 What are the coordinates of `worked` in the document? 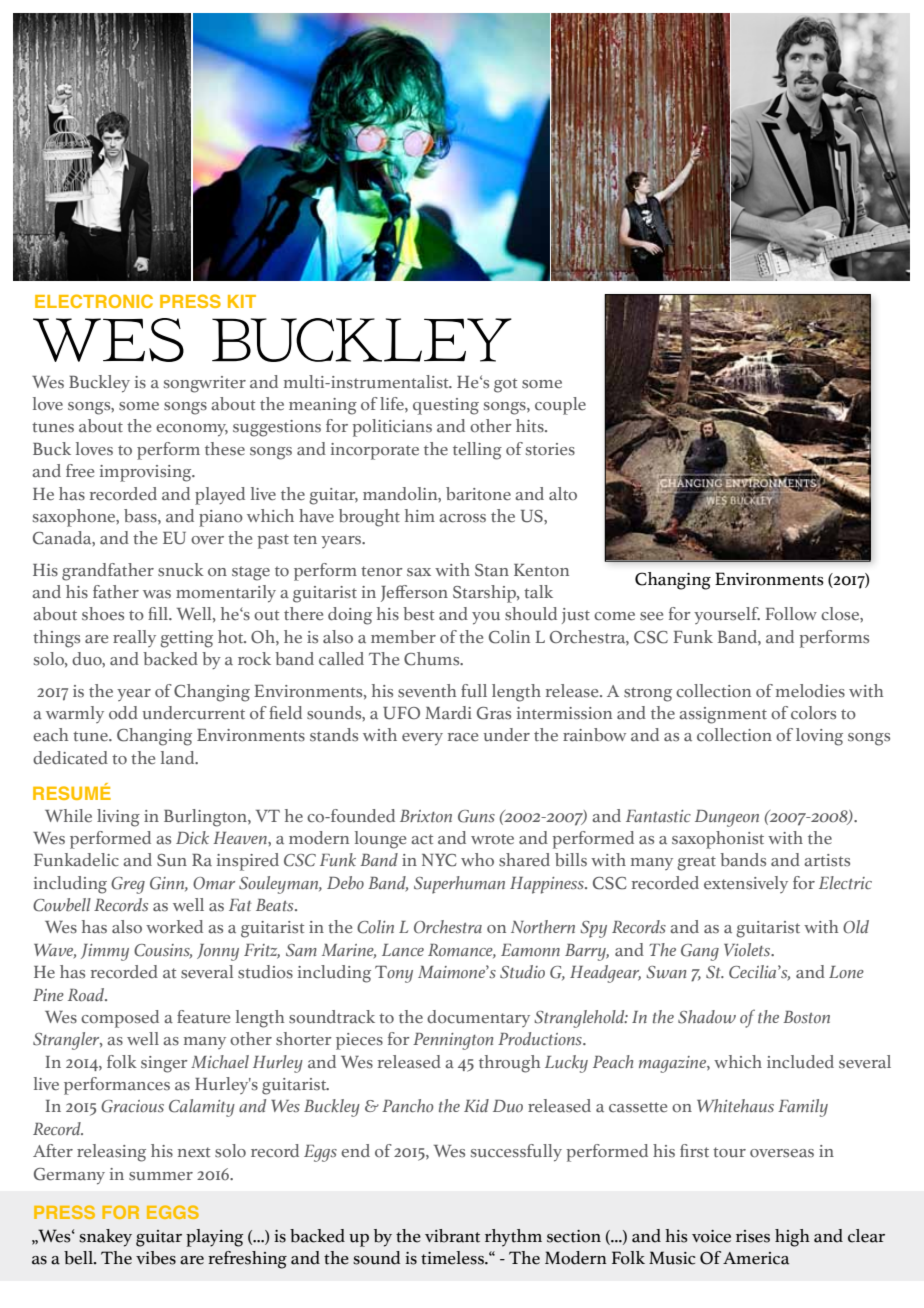 It's located at (174, 927).
